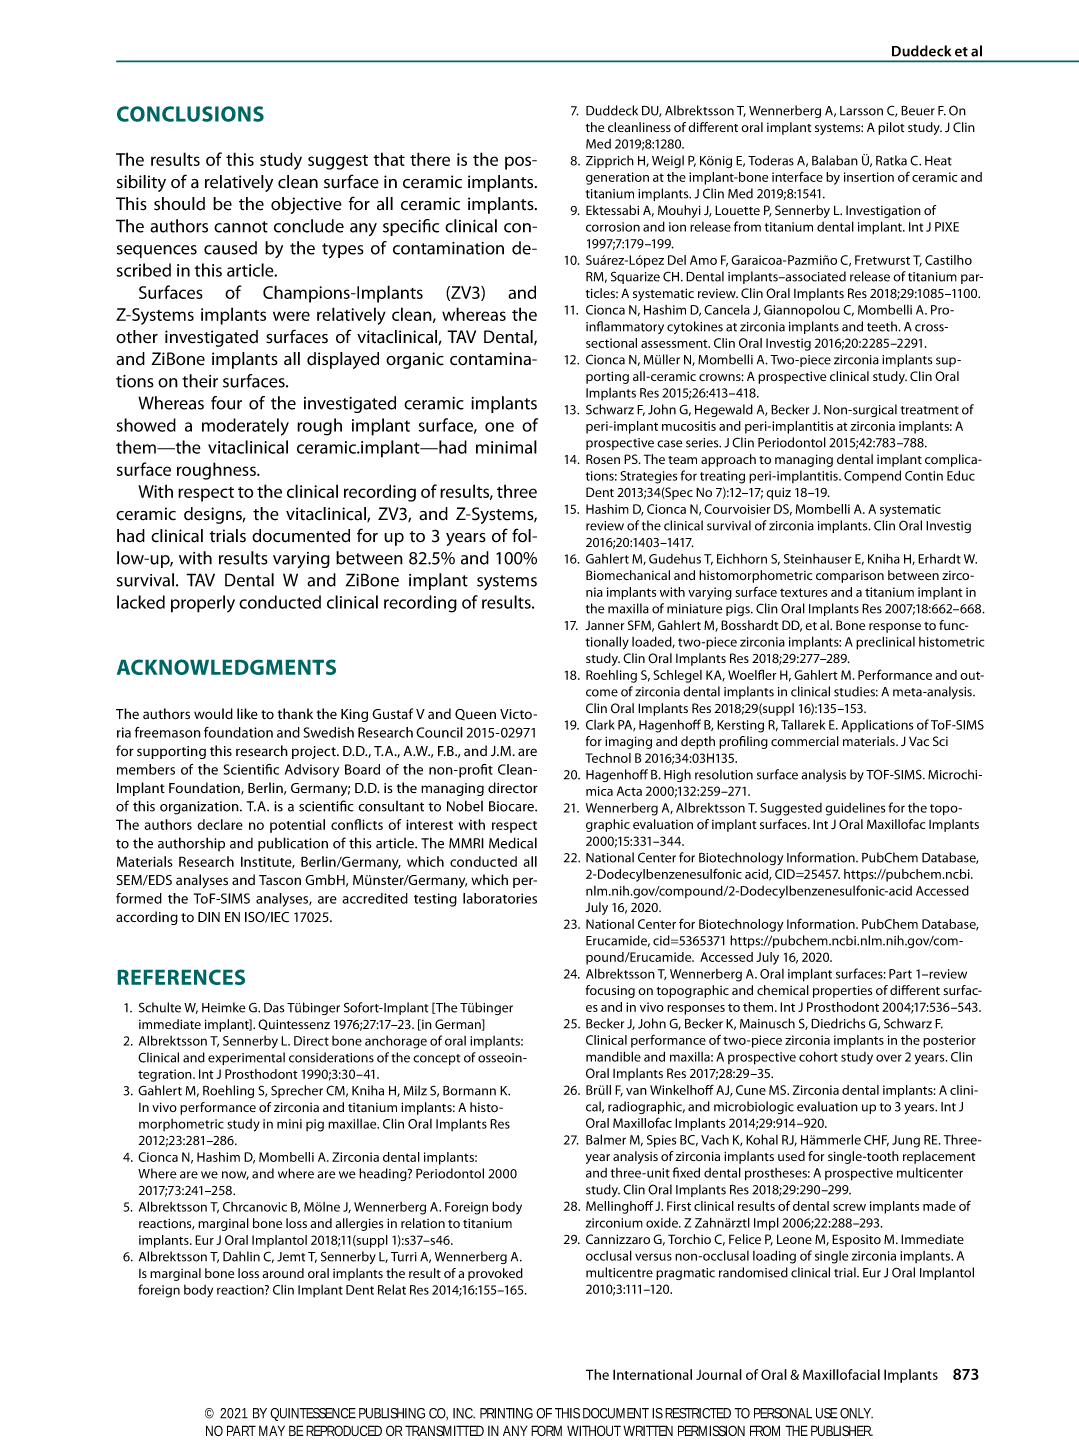 This screenshot has height=1444, width=1079. I want to click on Biomechanical, so click(628, 575).
